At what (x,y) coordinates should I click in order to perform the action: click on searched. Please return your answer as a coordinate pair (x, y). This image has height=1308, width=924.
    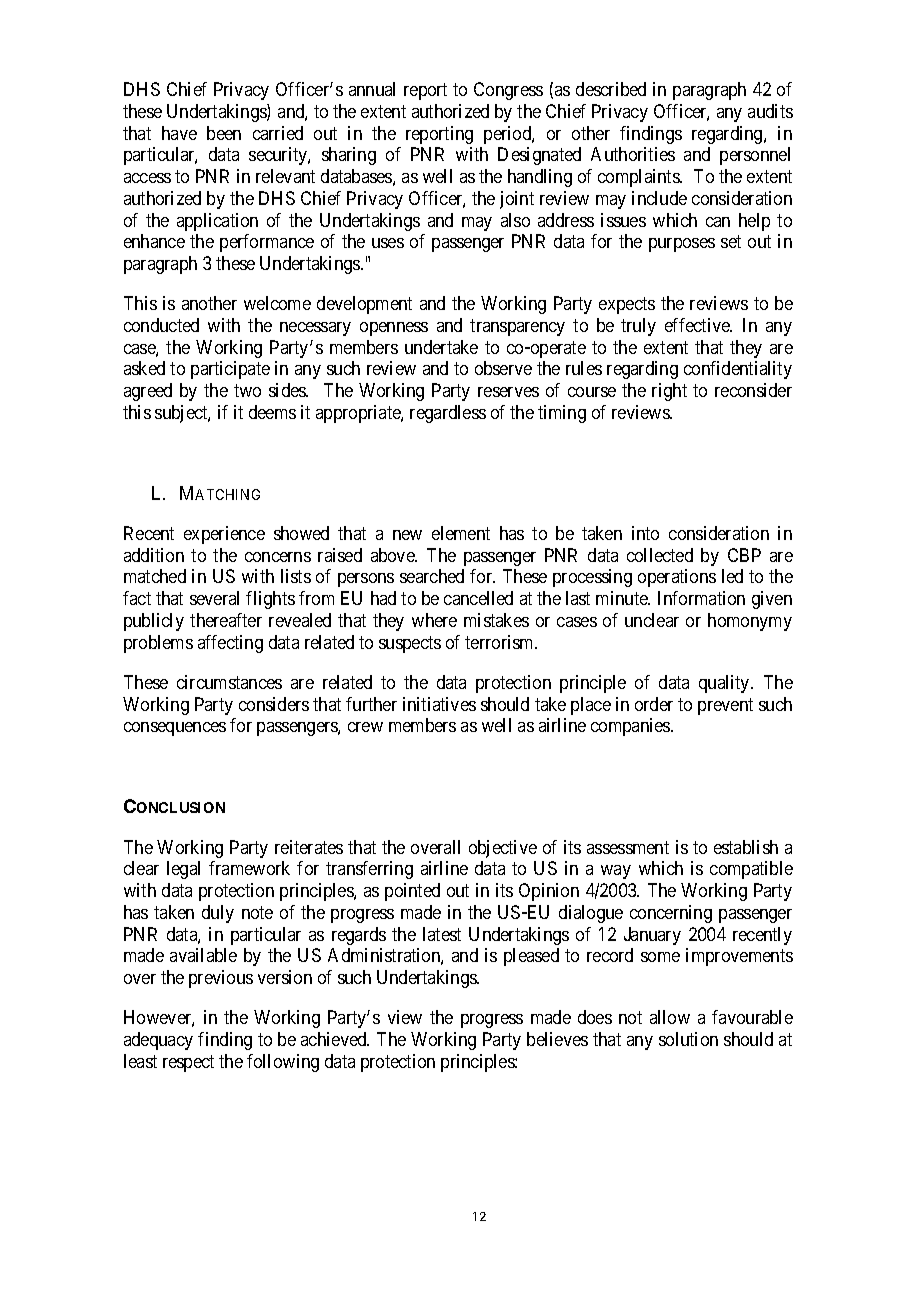
    Looking at the image, I should click on (432, 576).
